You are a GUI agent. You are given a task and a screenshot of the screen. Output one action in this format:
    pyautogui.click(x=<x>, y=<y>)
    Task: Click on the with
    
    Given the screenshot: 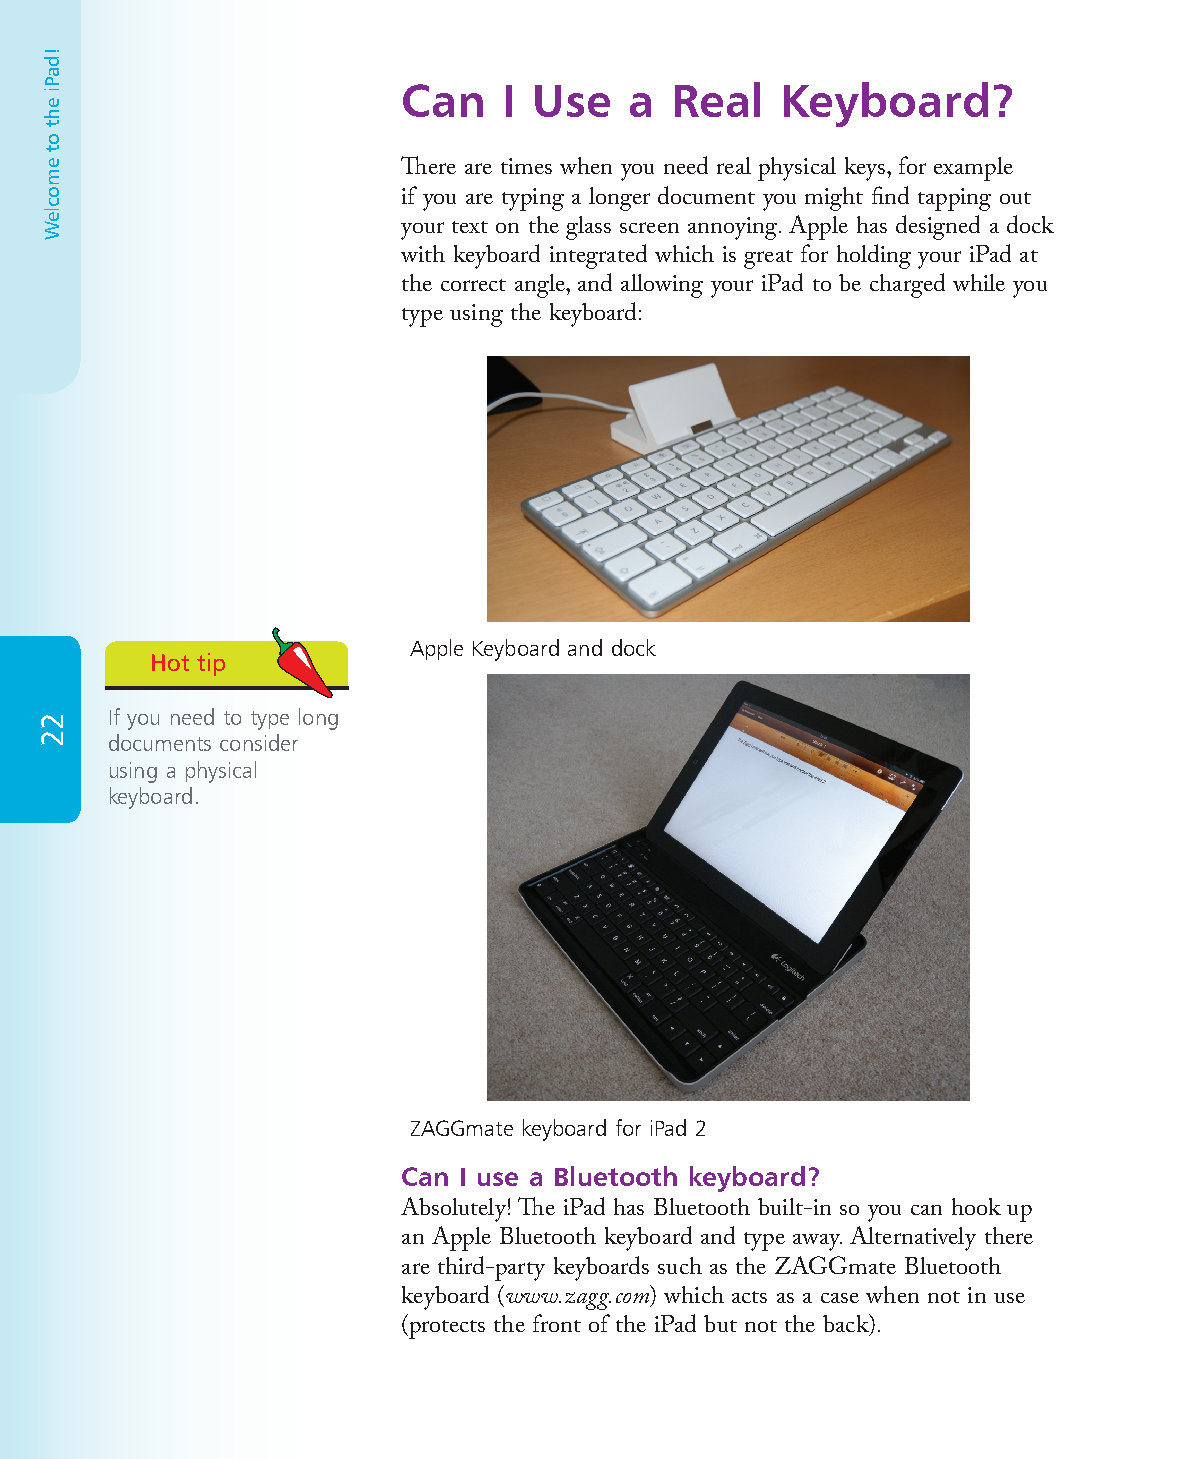 What is the action you would take?
    pyautogui.click(x=423, y=253)
